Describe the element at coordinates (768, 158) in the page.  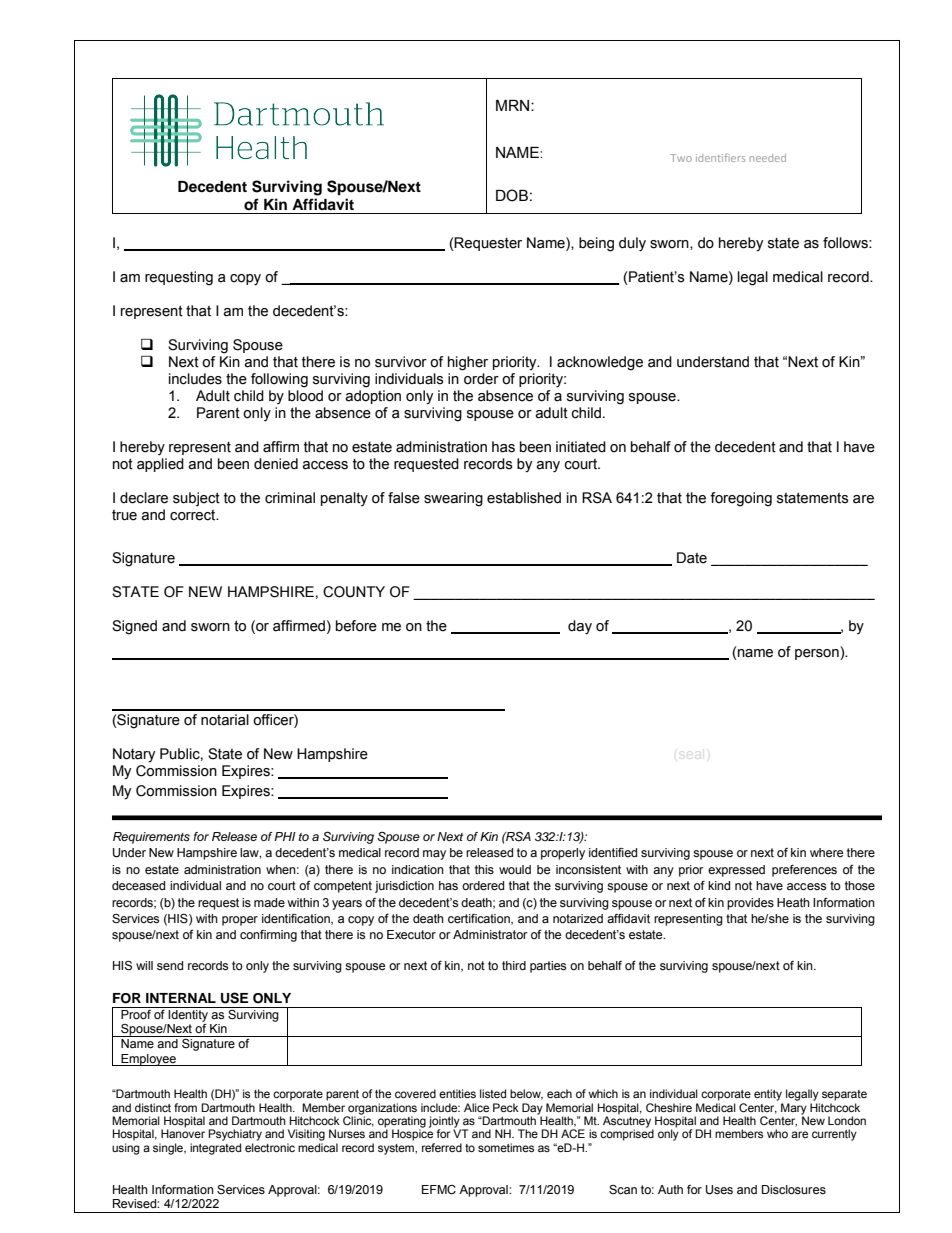
I see `needed` at that location.
